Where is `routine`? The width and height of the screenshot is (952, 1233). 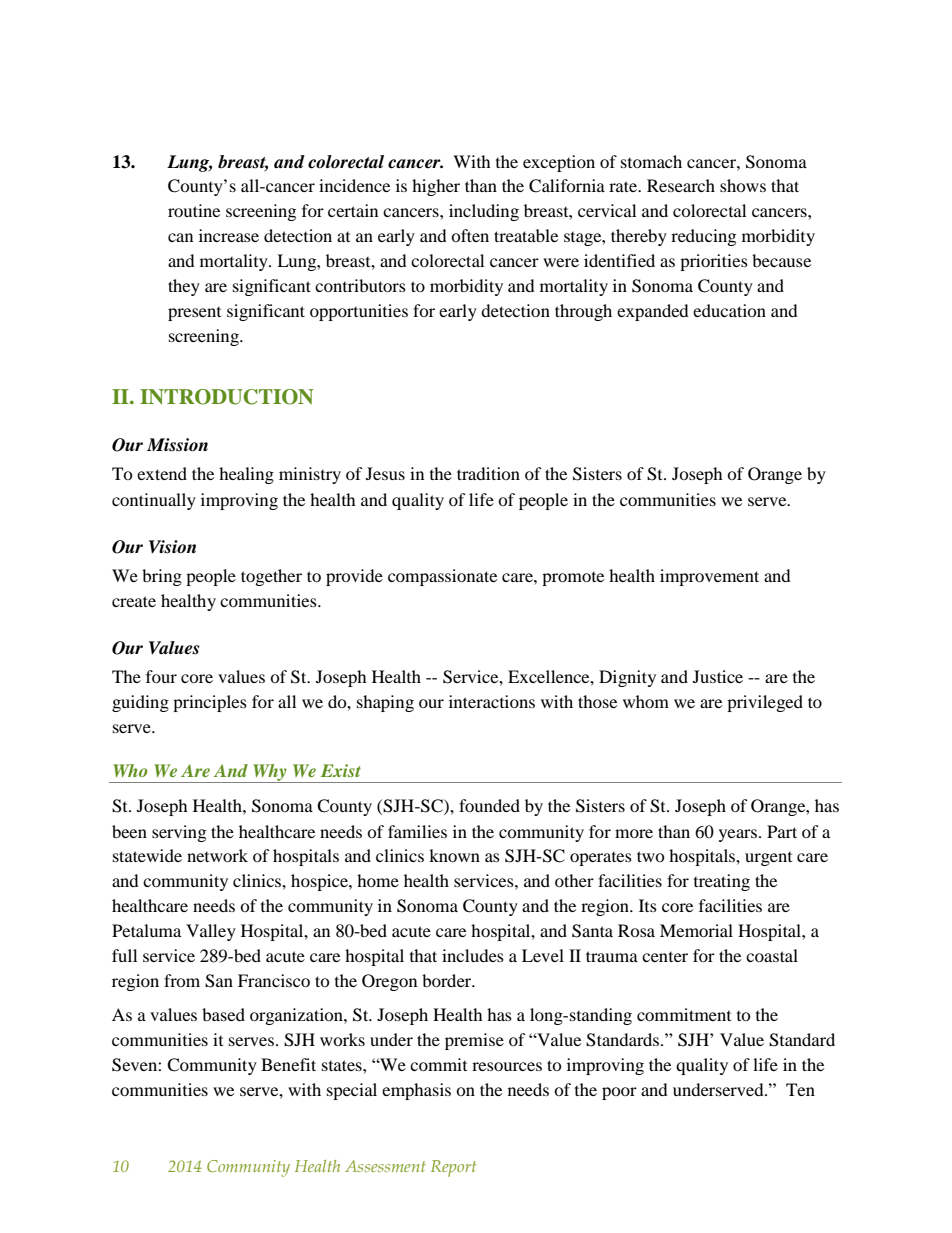 routine is located at coordinates (194, 210).
